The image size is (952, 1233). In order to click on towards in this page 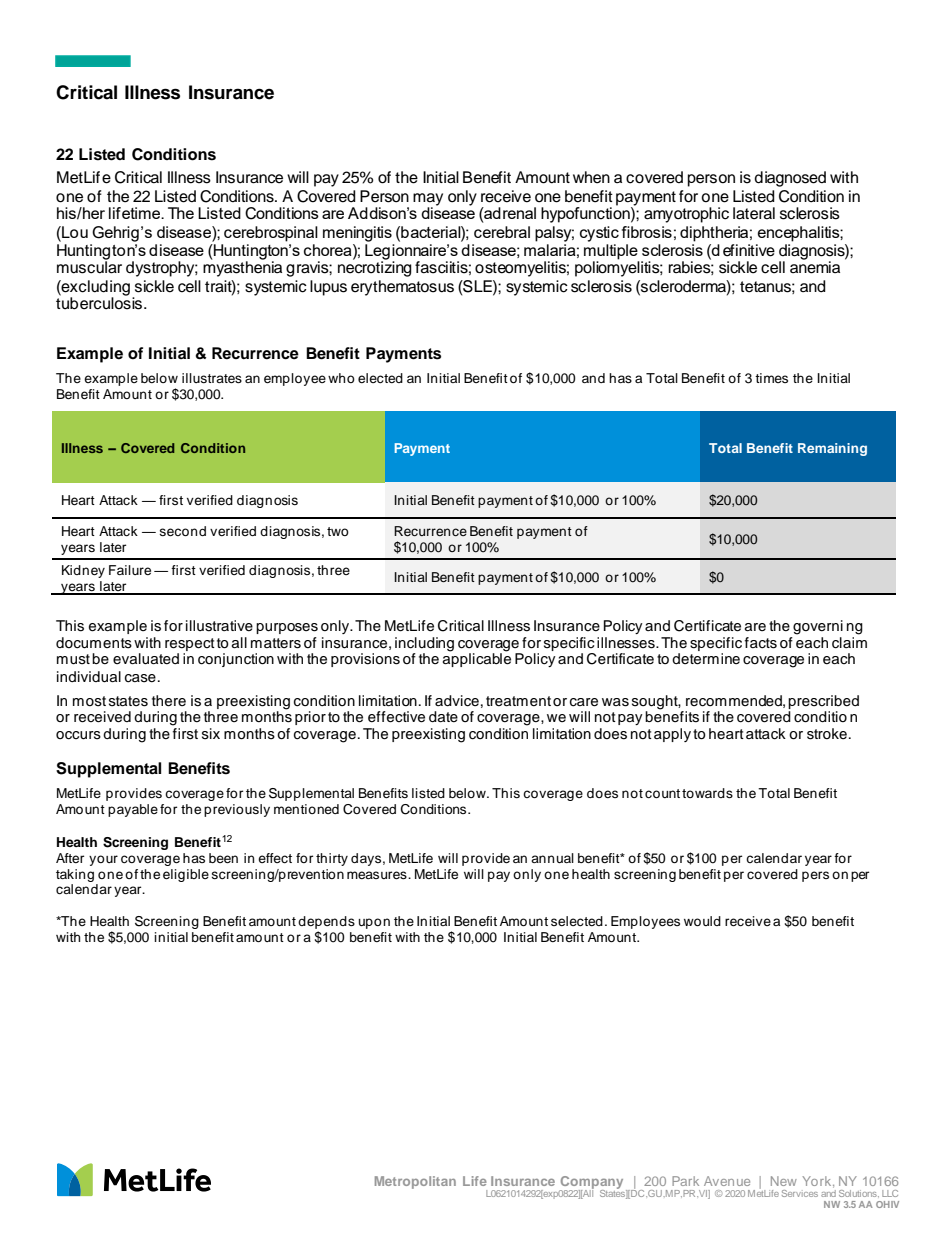, I will do `click(707, 793)`.
